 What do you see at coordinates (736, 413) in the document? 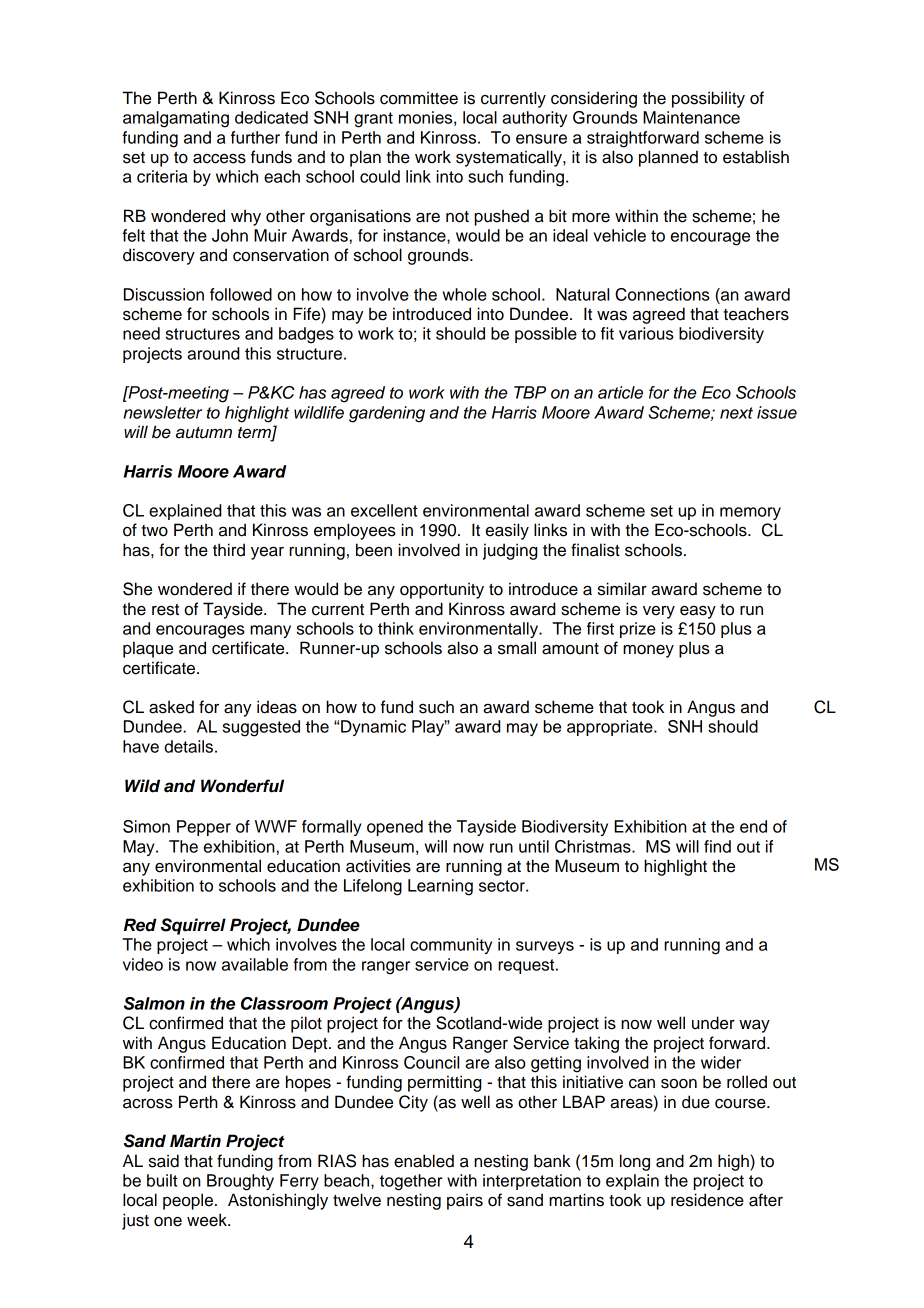
I see `next` at bounding box center [736, 413].
